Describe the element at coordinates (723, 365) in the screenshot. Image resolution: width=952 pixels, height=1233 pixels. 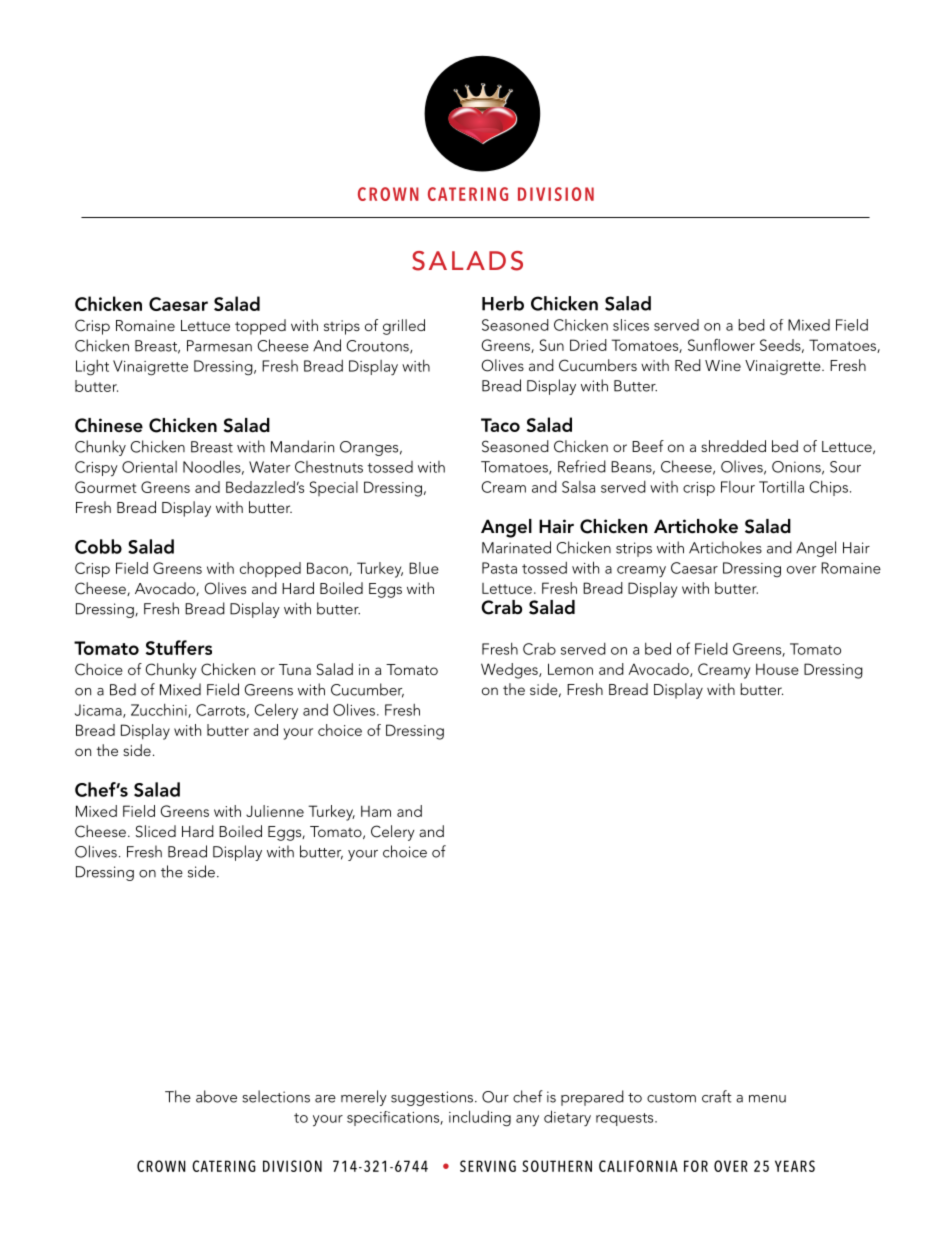
I see `Wine` at that location.
